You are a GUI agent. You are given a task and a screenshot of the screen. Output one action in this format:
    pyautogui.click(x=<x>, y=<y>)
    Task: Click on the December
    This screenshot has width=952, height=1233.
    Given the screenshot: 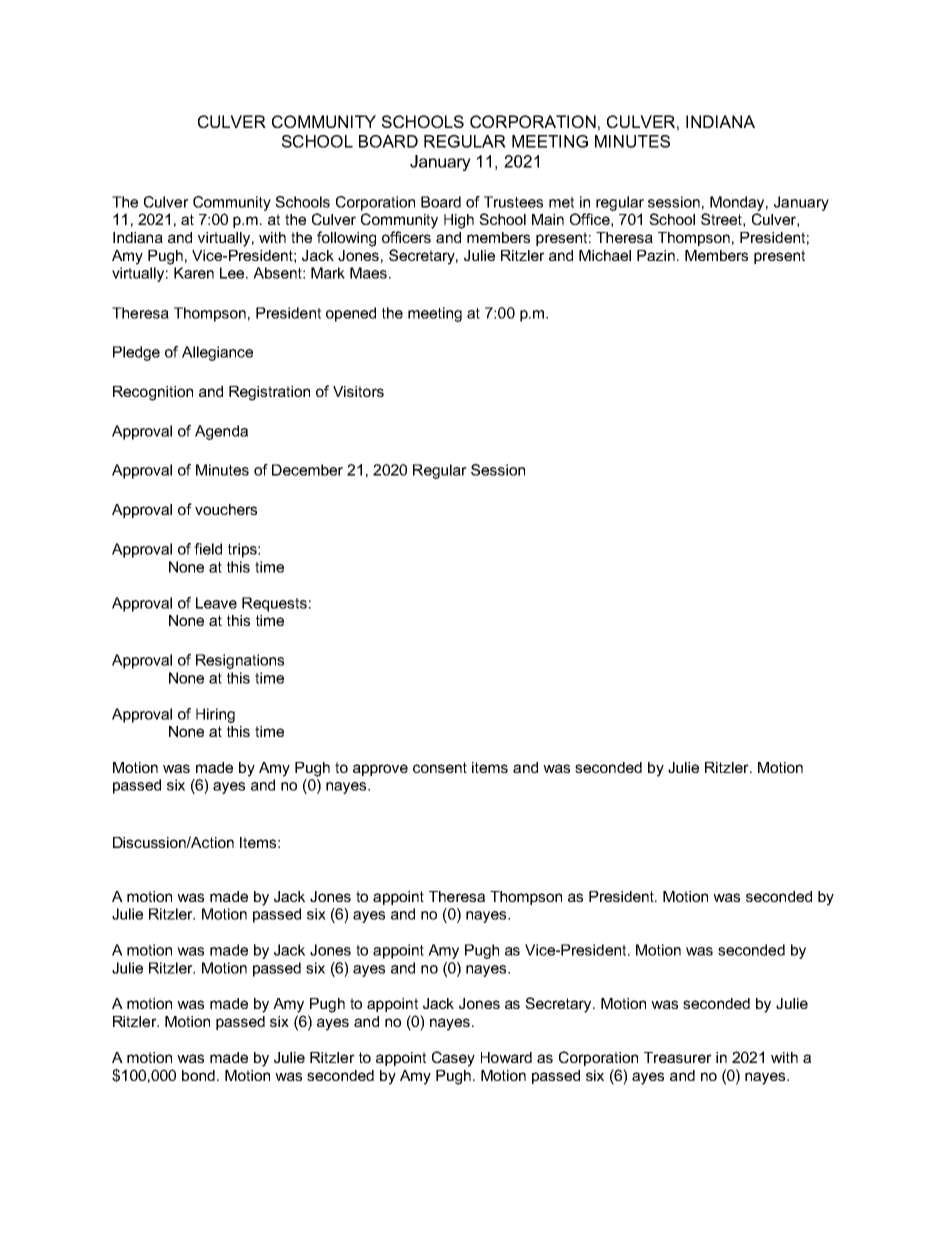 What is the action you would take?
    pyautogui.click(x=307, y=470)
